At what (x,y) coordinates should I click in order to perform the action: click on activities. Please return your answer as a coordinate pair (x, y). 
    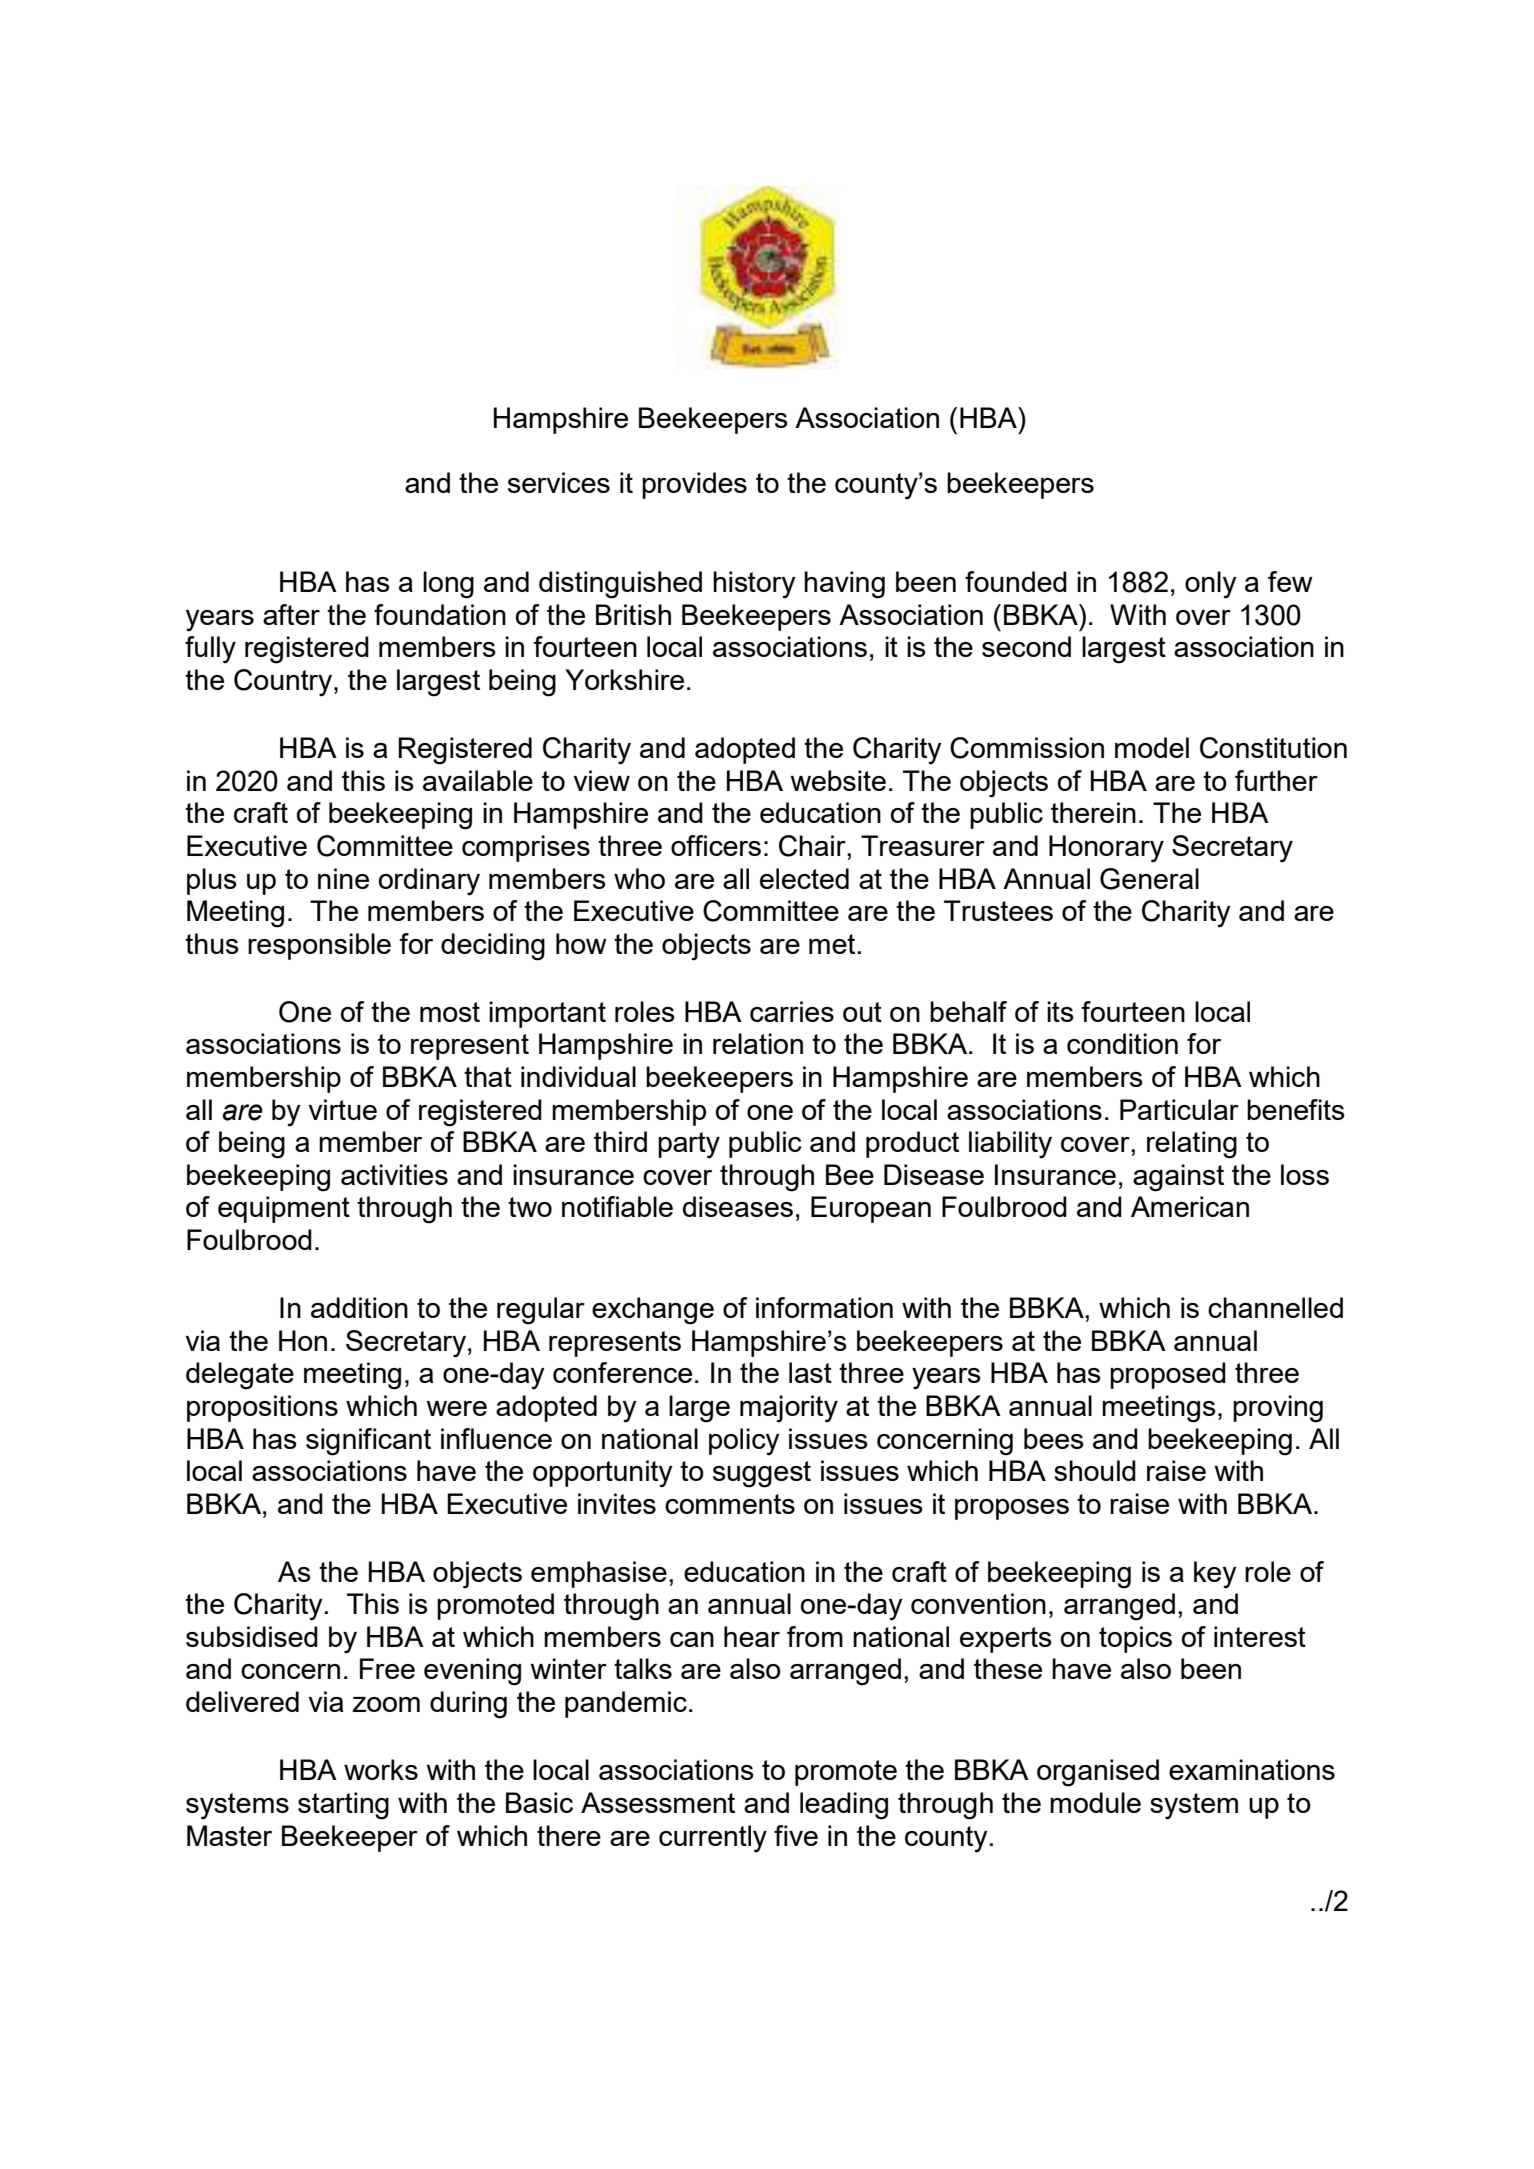
    Looking at the image, I should click on (394, 1174).
